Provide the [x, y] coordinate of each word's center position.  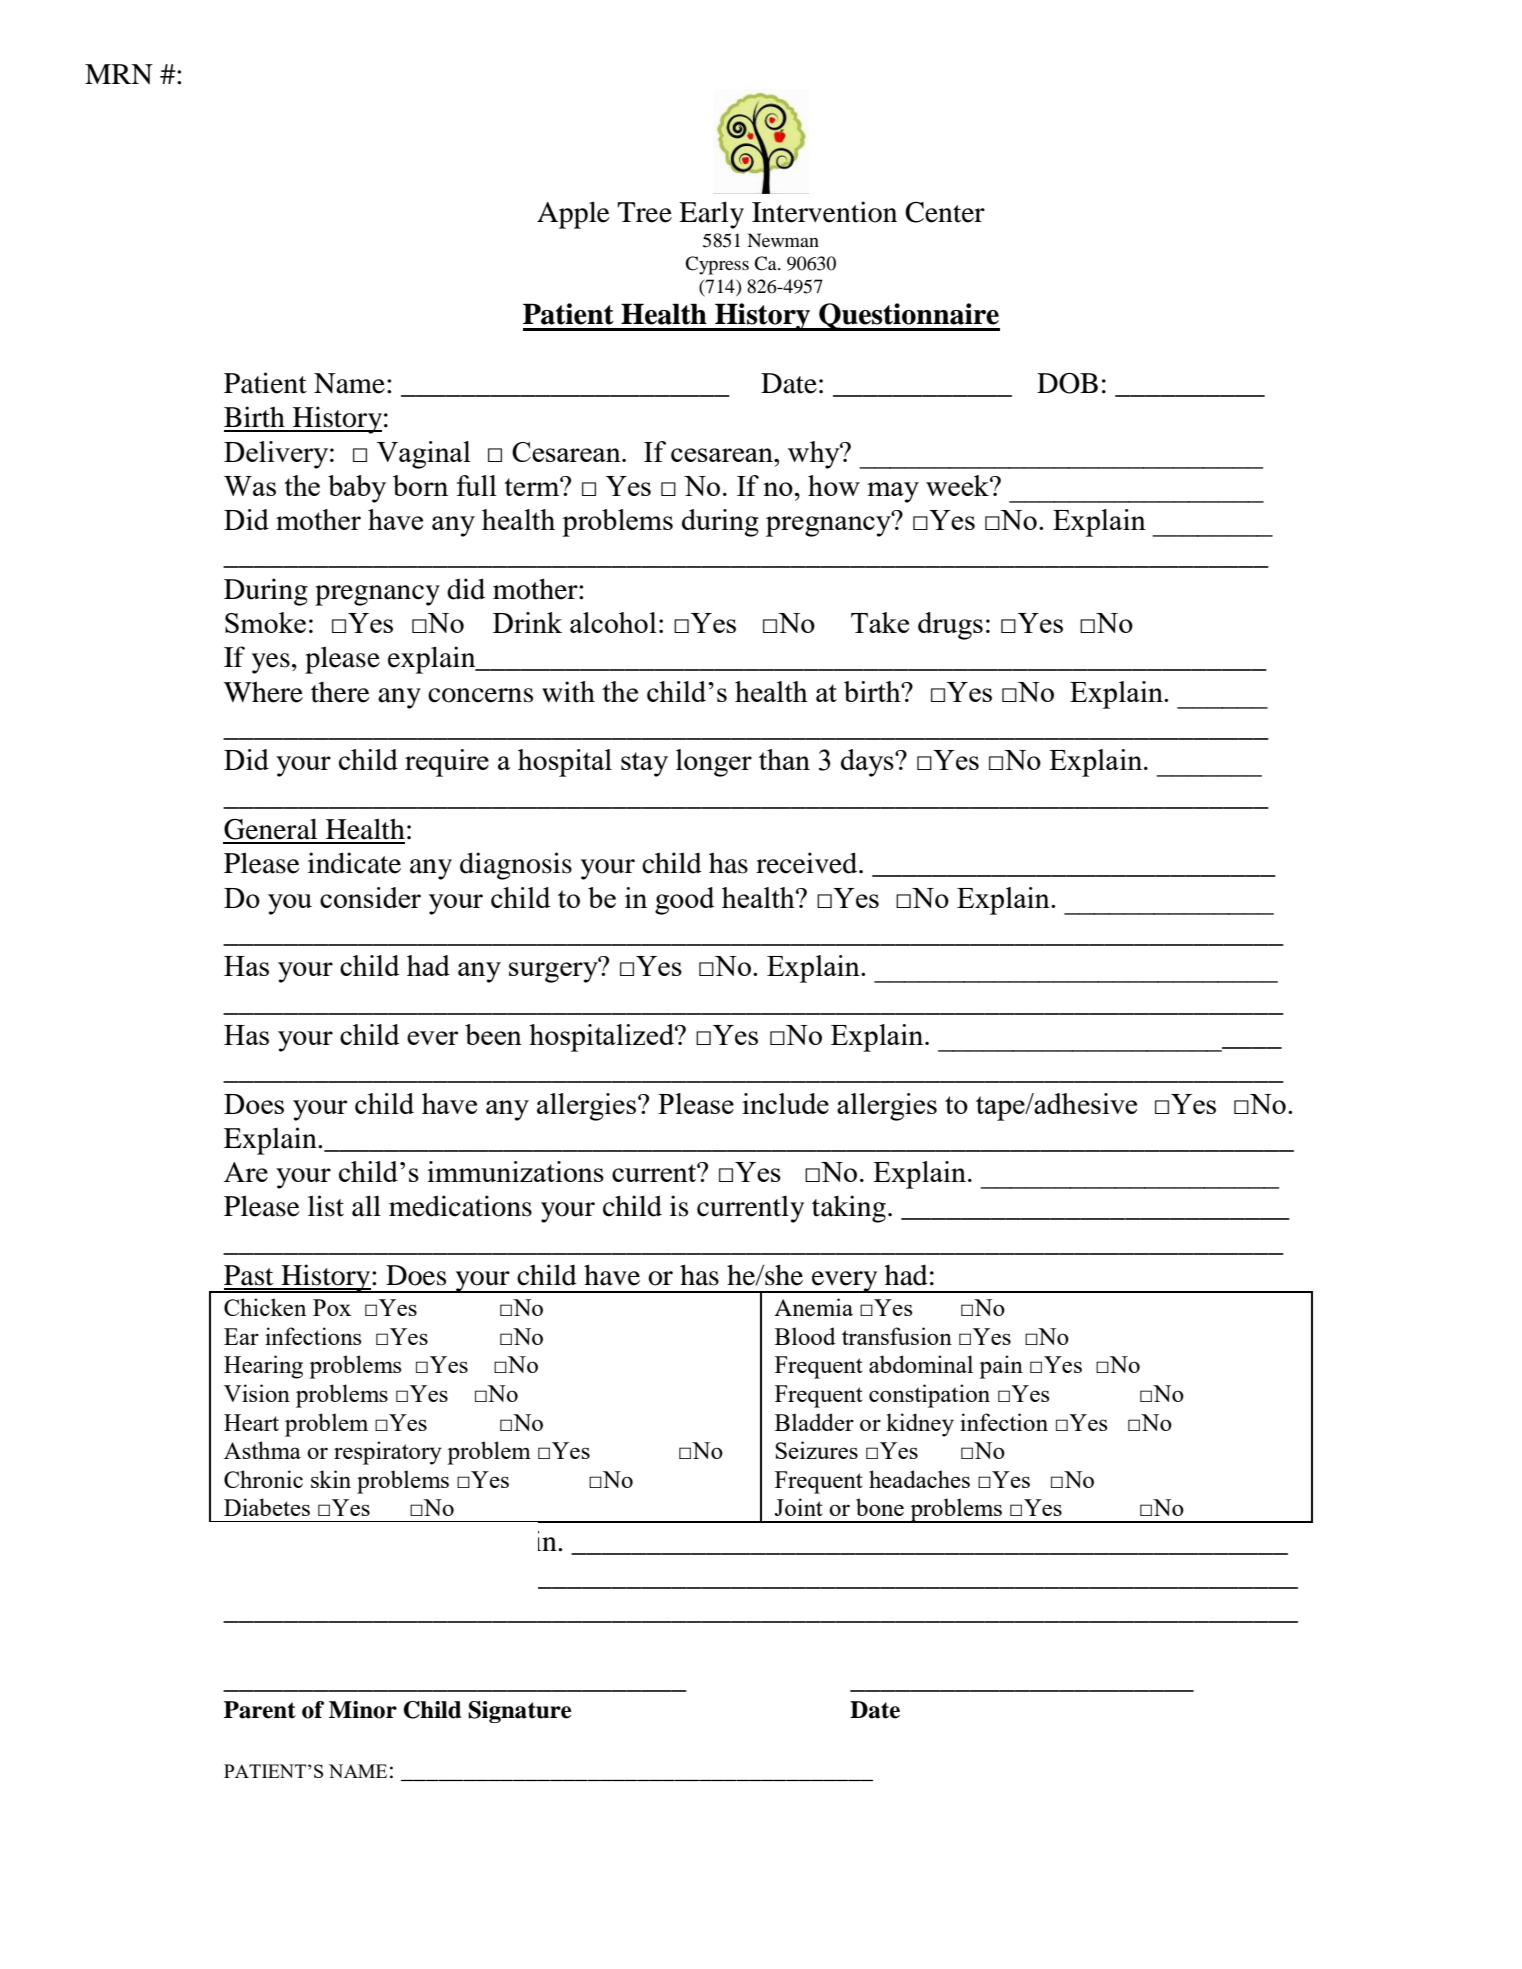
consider [370, 897]
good [684, 901]
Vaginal [424, 455]
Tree [644, 212]
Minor [363, 1710]
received [808, 863]
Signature [519, 1712]
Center [945, 212]
